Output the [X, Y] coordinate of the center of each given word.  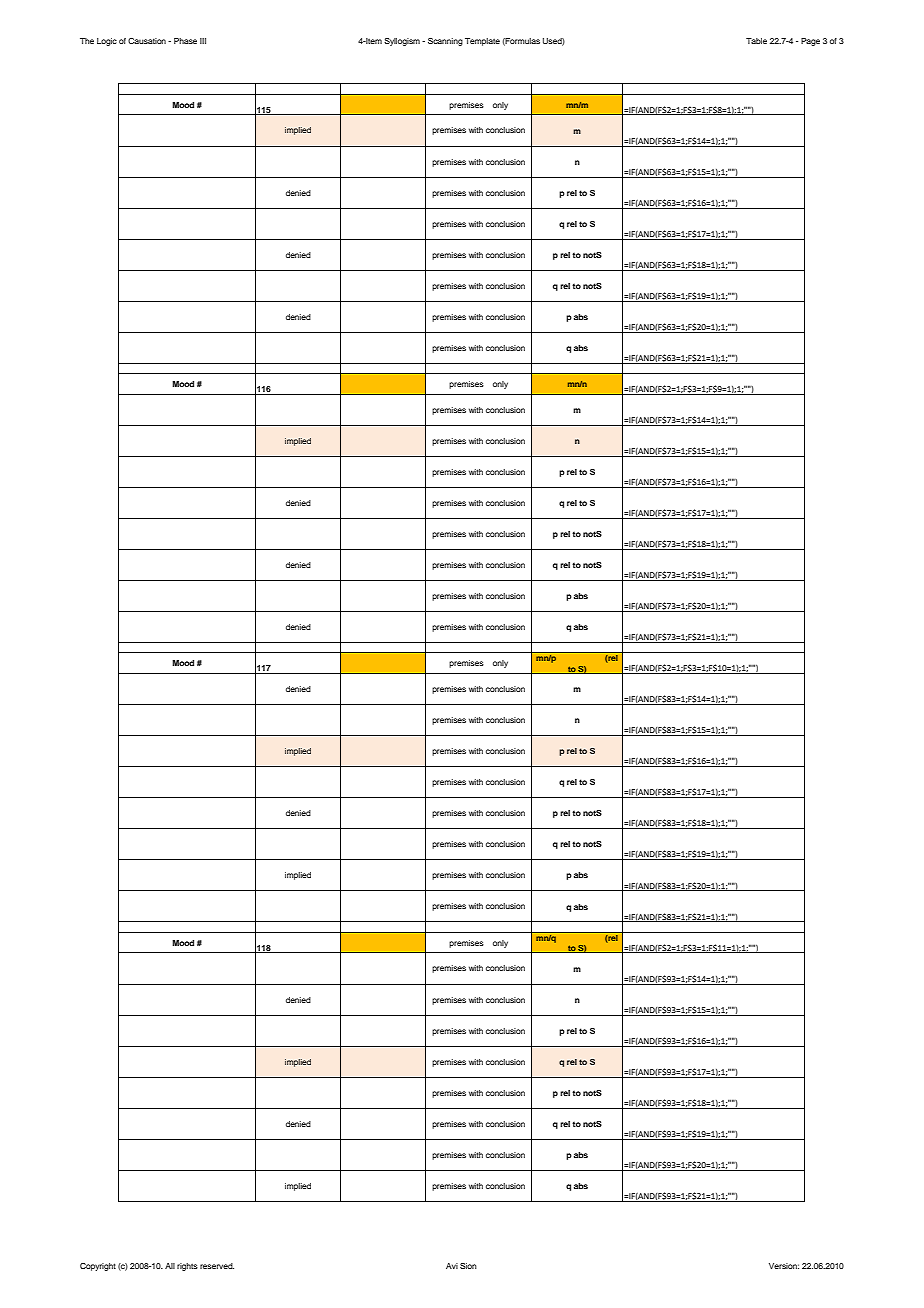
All [170, 1266]
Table [756, 41]
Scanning [445, 42]
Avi [452, 1266]
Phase [185, 41]
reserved [217, 1266]
